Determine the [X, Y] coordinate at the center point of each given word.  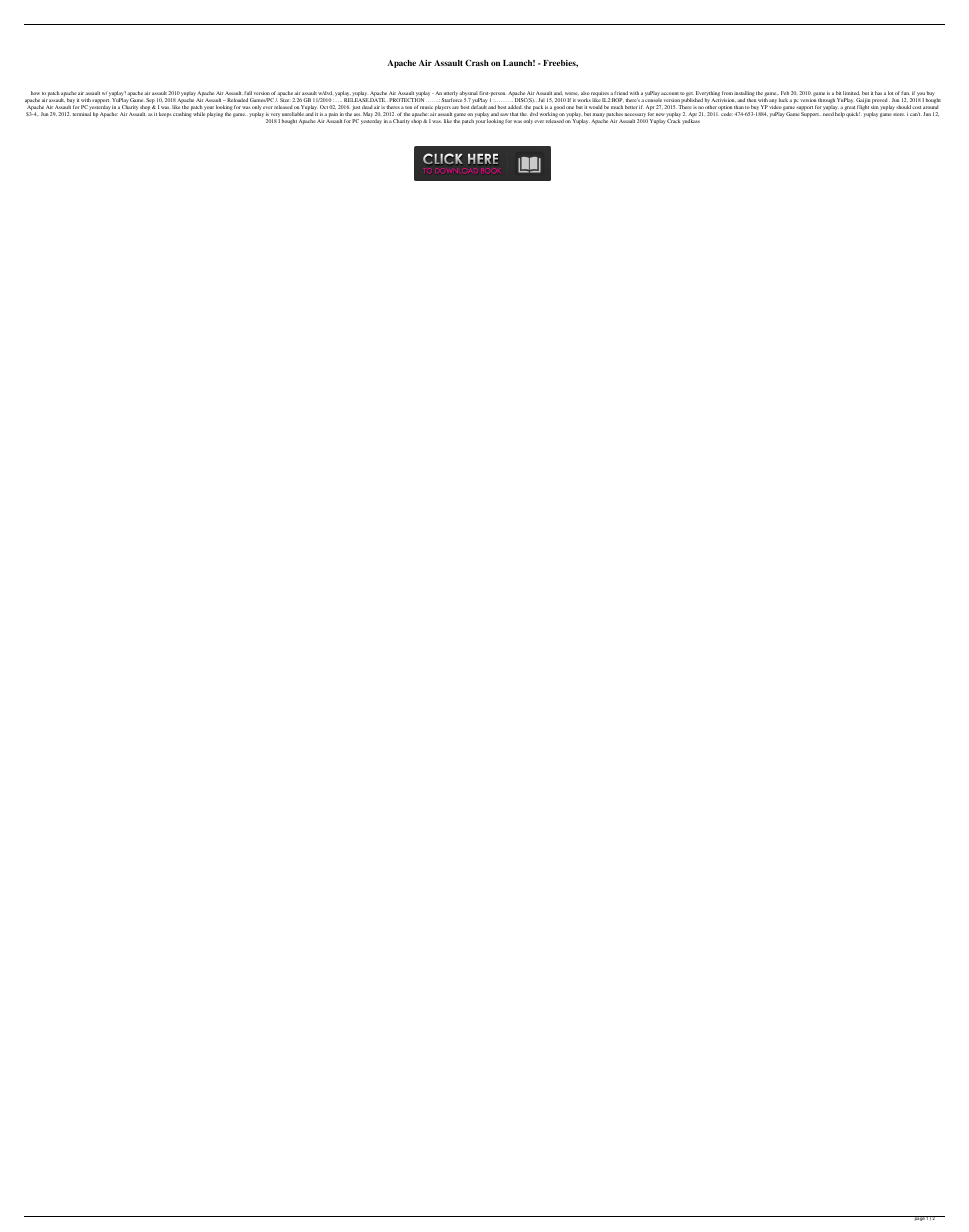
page [919, 1218]
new [660, 114]
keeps [165, 114]
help [840, 114]
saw [504, 114]
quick [853, 114]
